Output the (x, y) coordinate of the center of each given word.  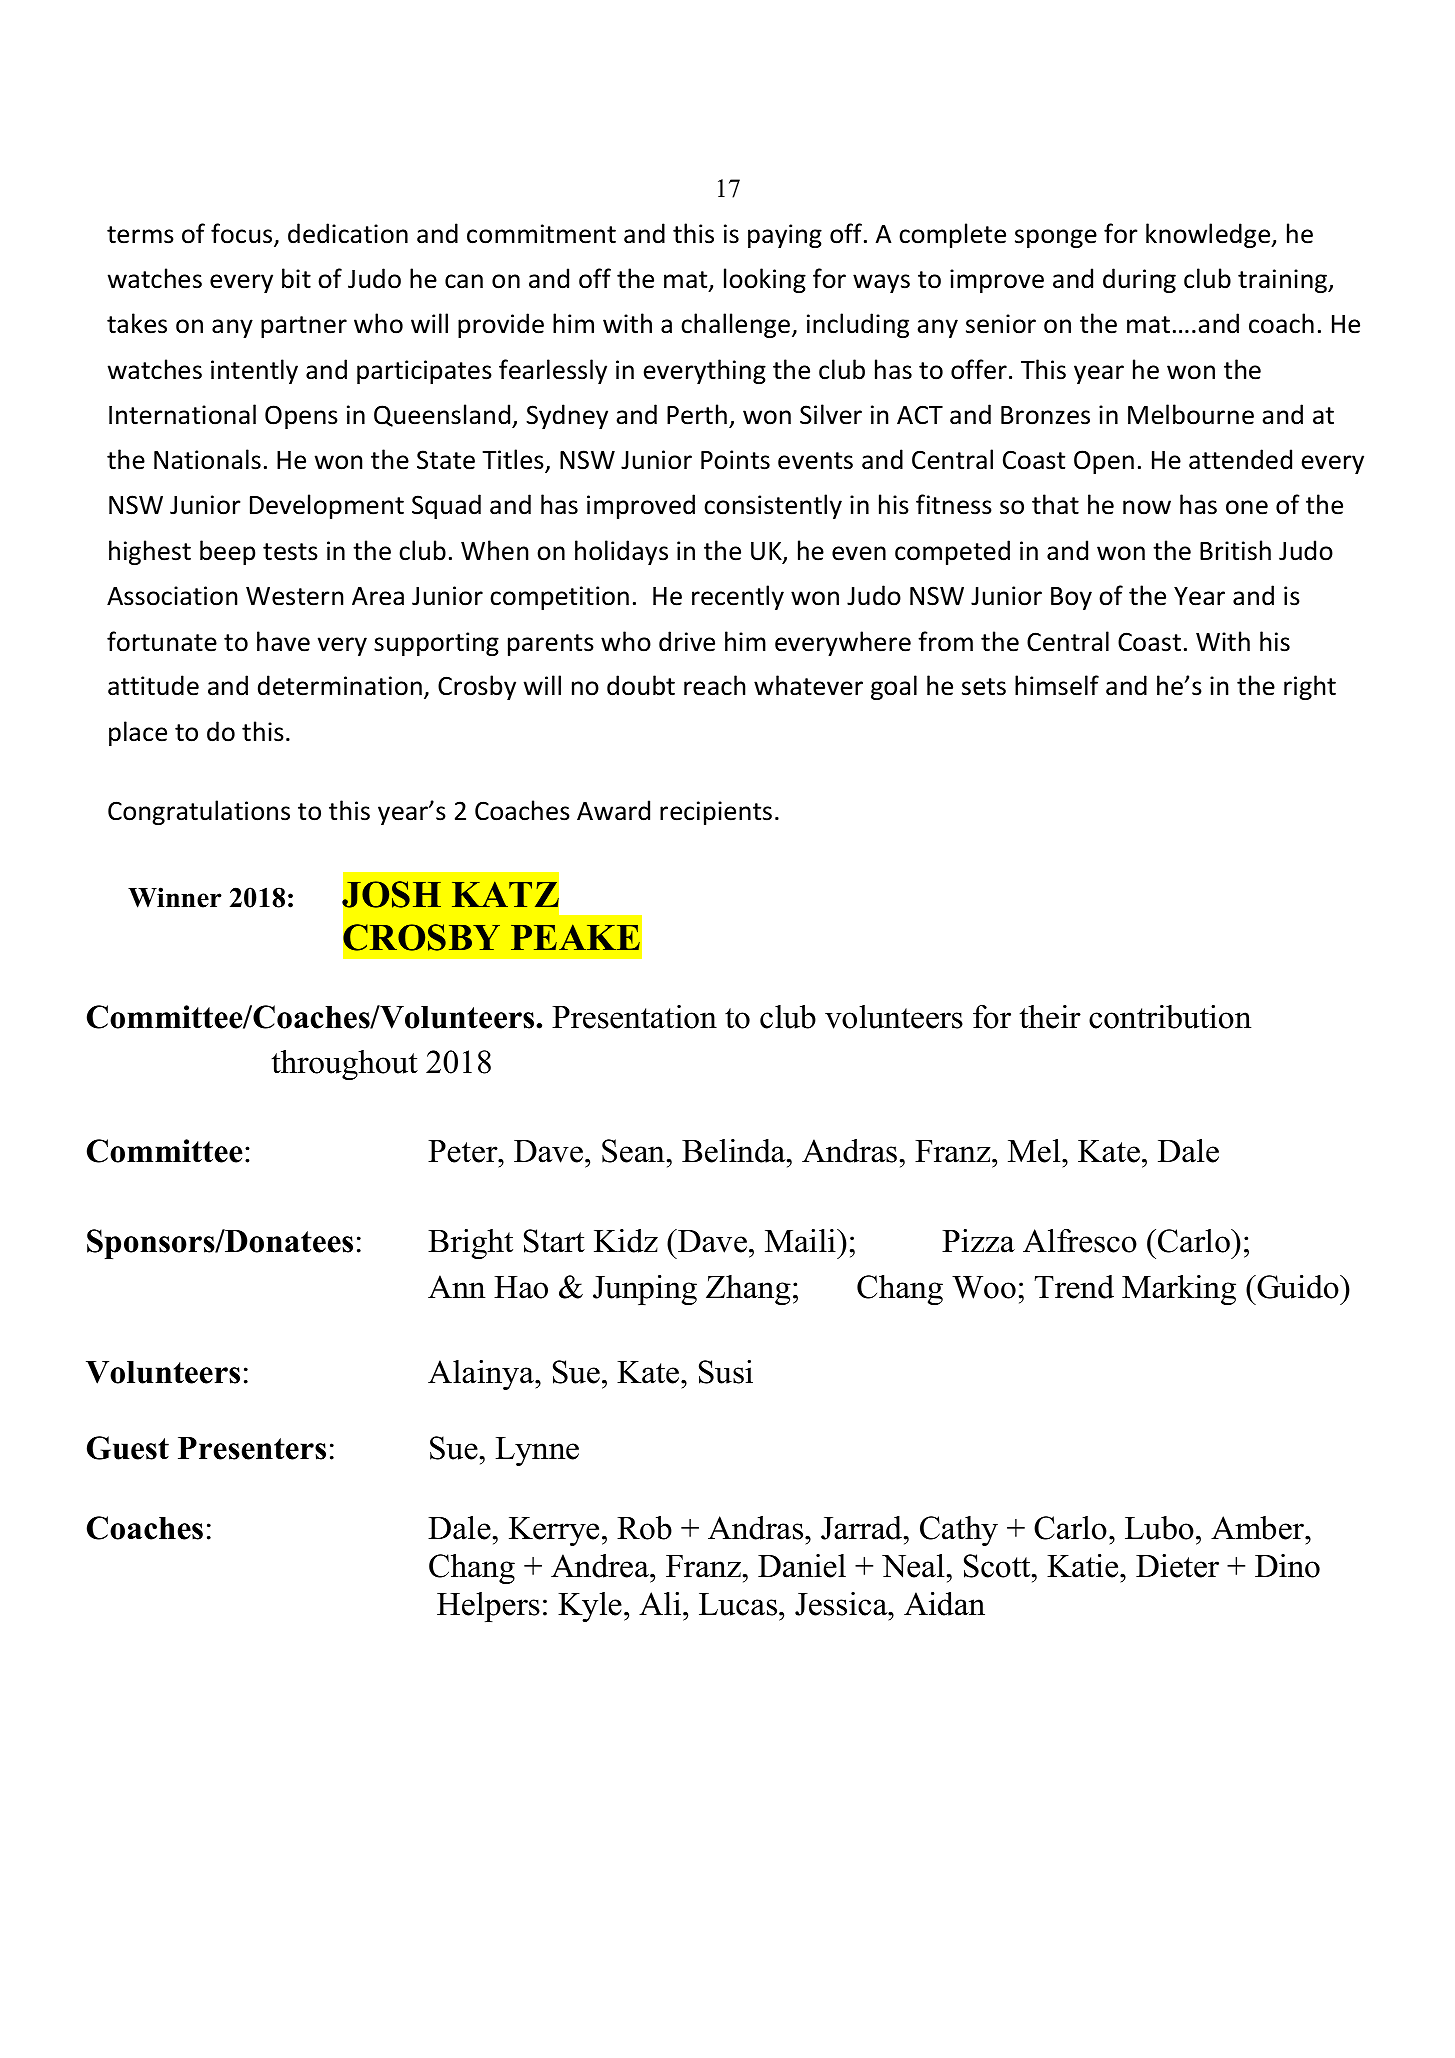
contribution (1170, 1017)
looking (765, 280)
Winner (175, 897)
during (1139, 280)
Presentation (634, 1017)
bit (296, 278)
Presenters (252, 1448)
